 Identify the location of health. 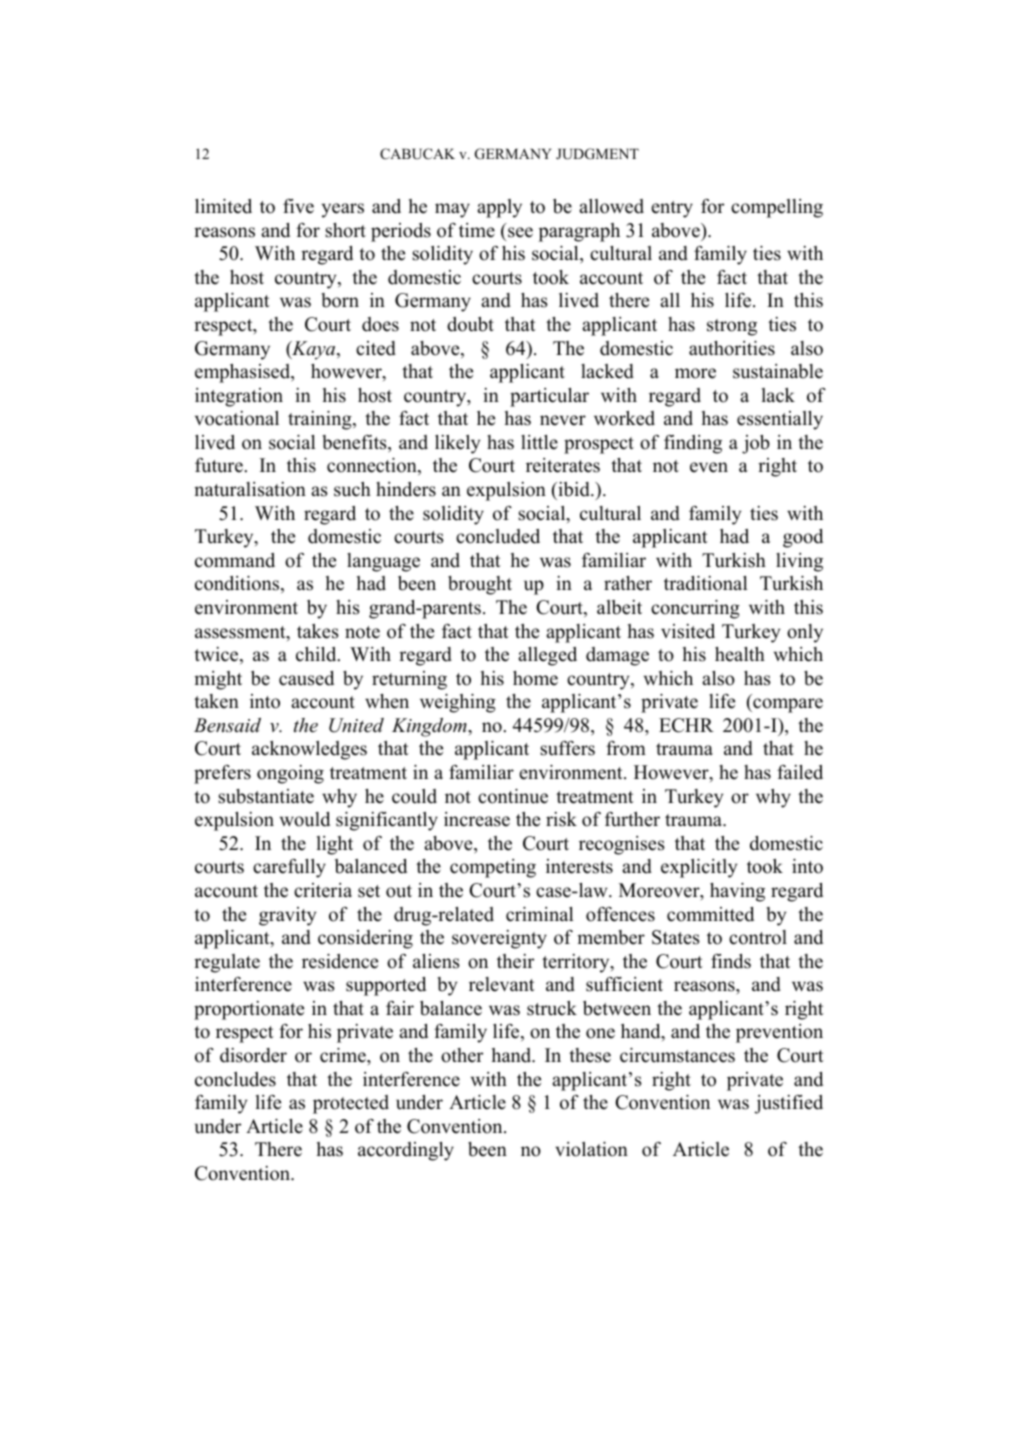
(740, 654).
